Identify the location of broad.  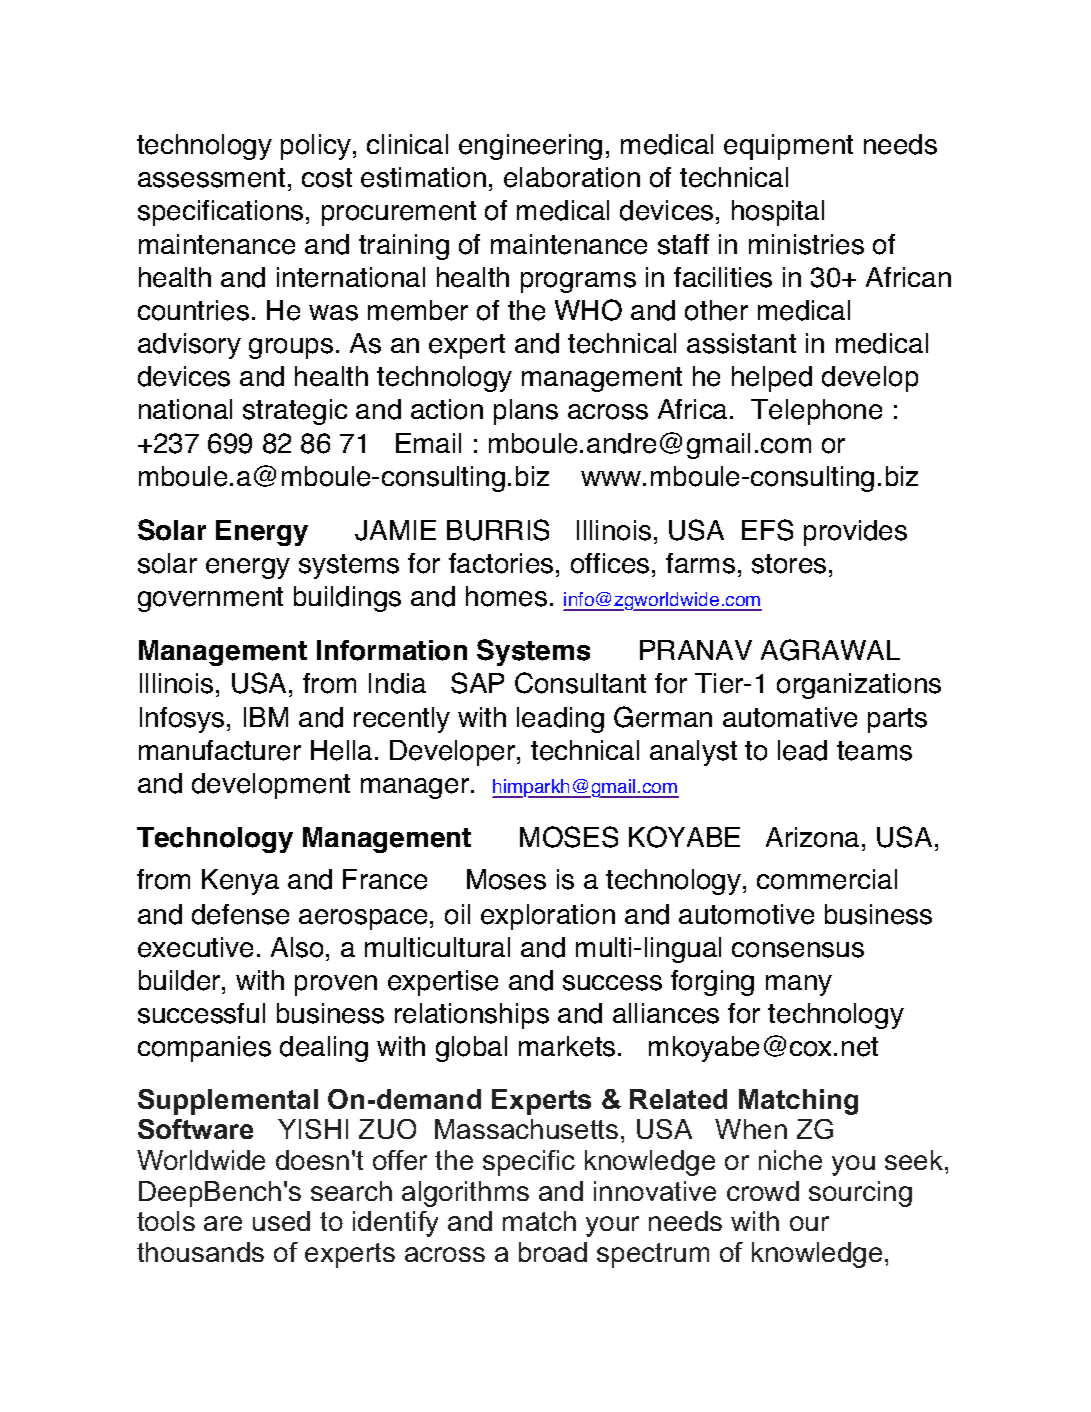
(553, 1252).
